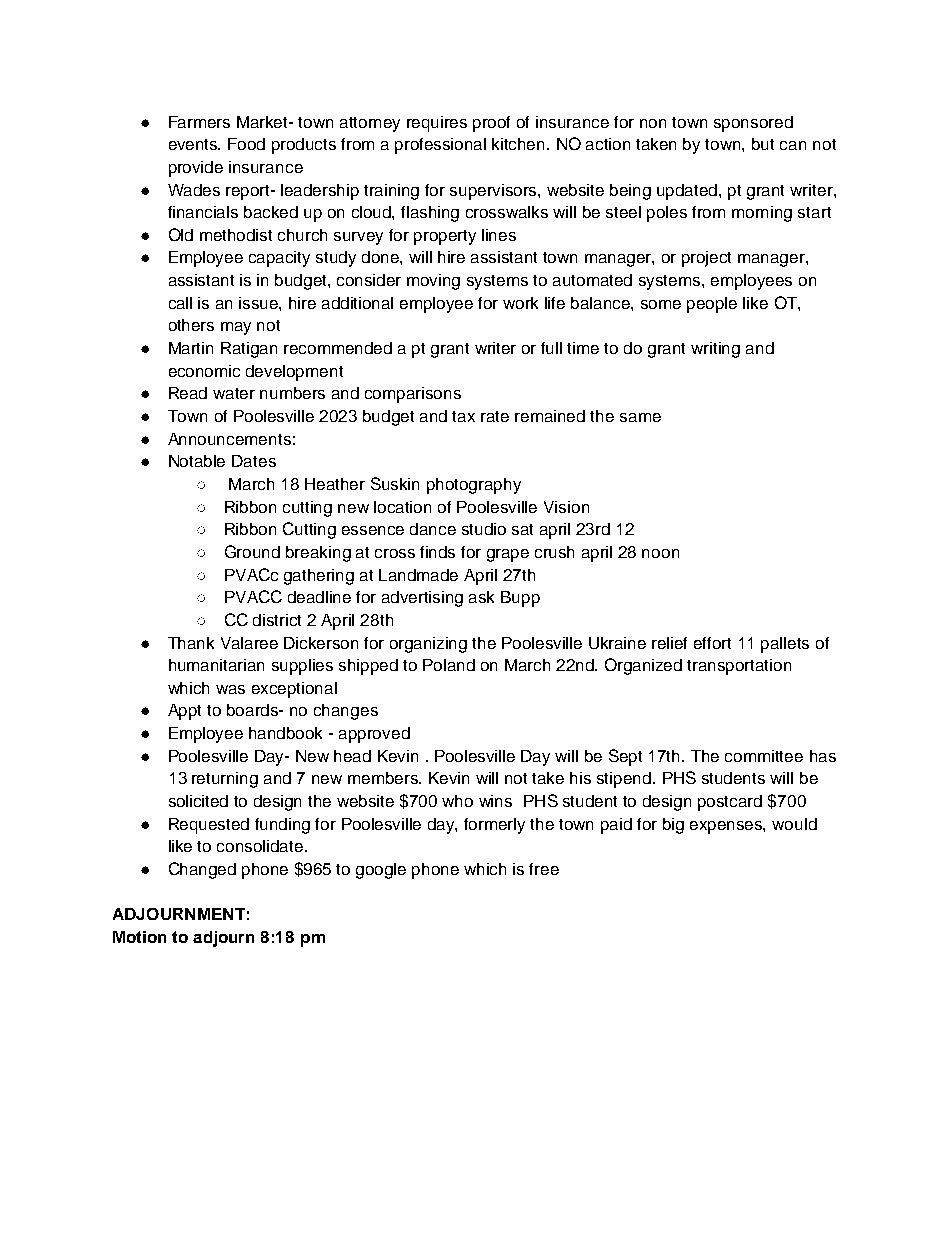 The width and height of the image is (952, 1233). Describe the element at coordinates (763, 144) in the image. I see `but` at that location.
